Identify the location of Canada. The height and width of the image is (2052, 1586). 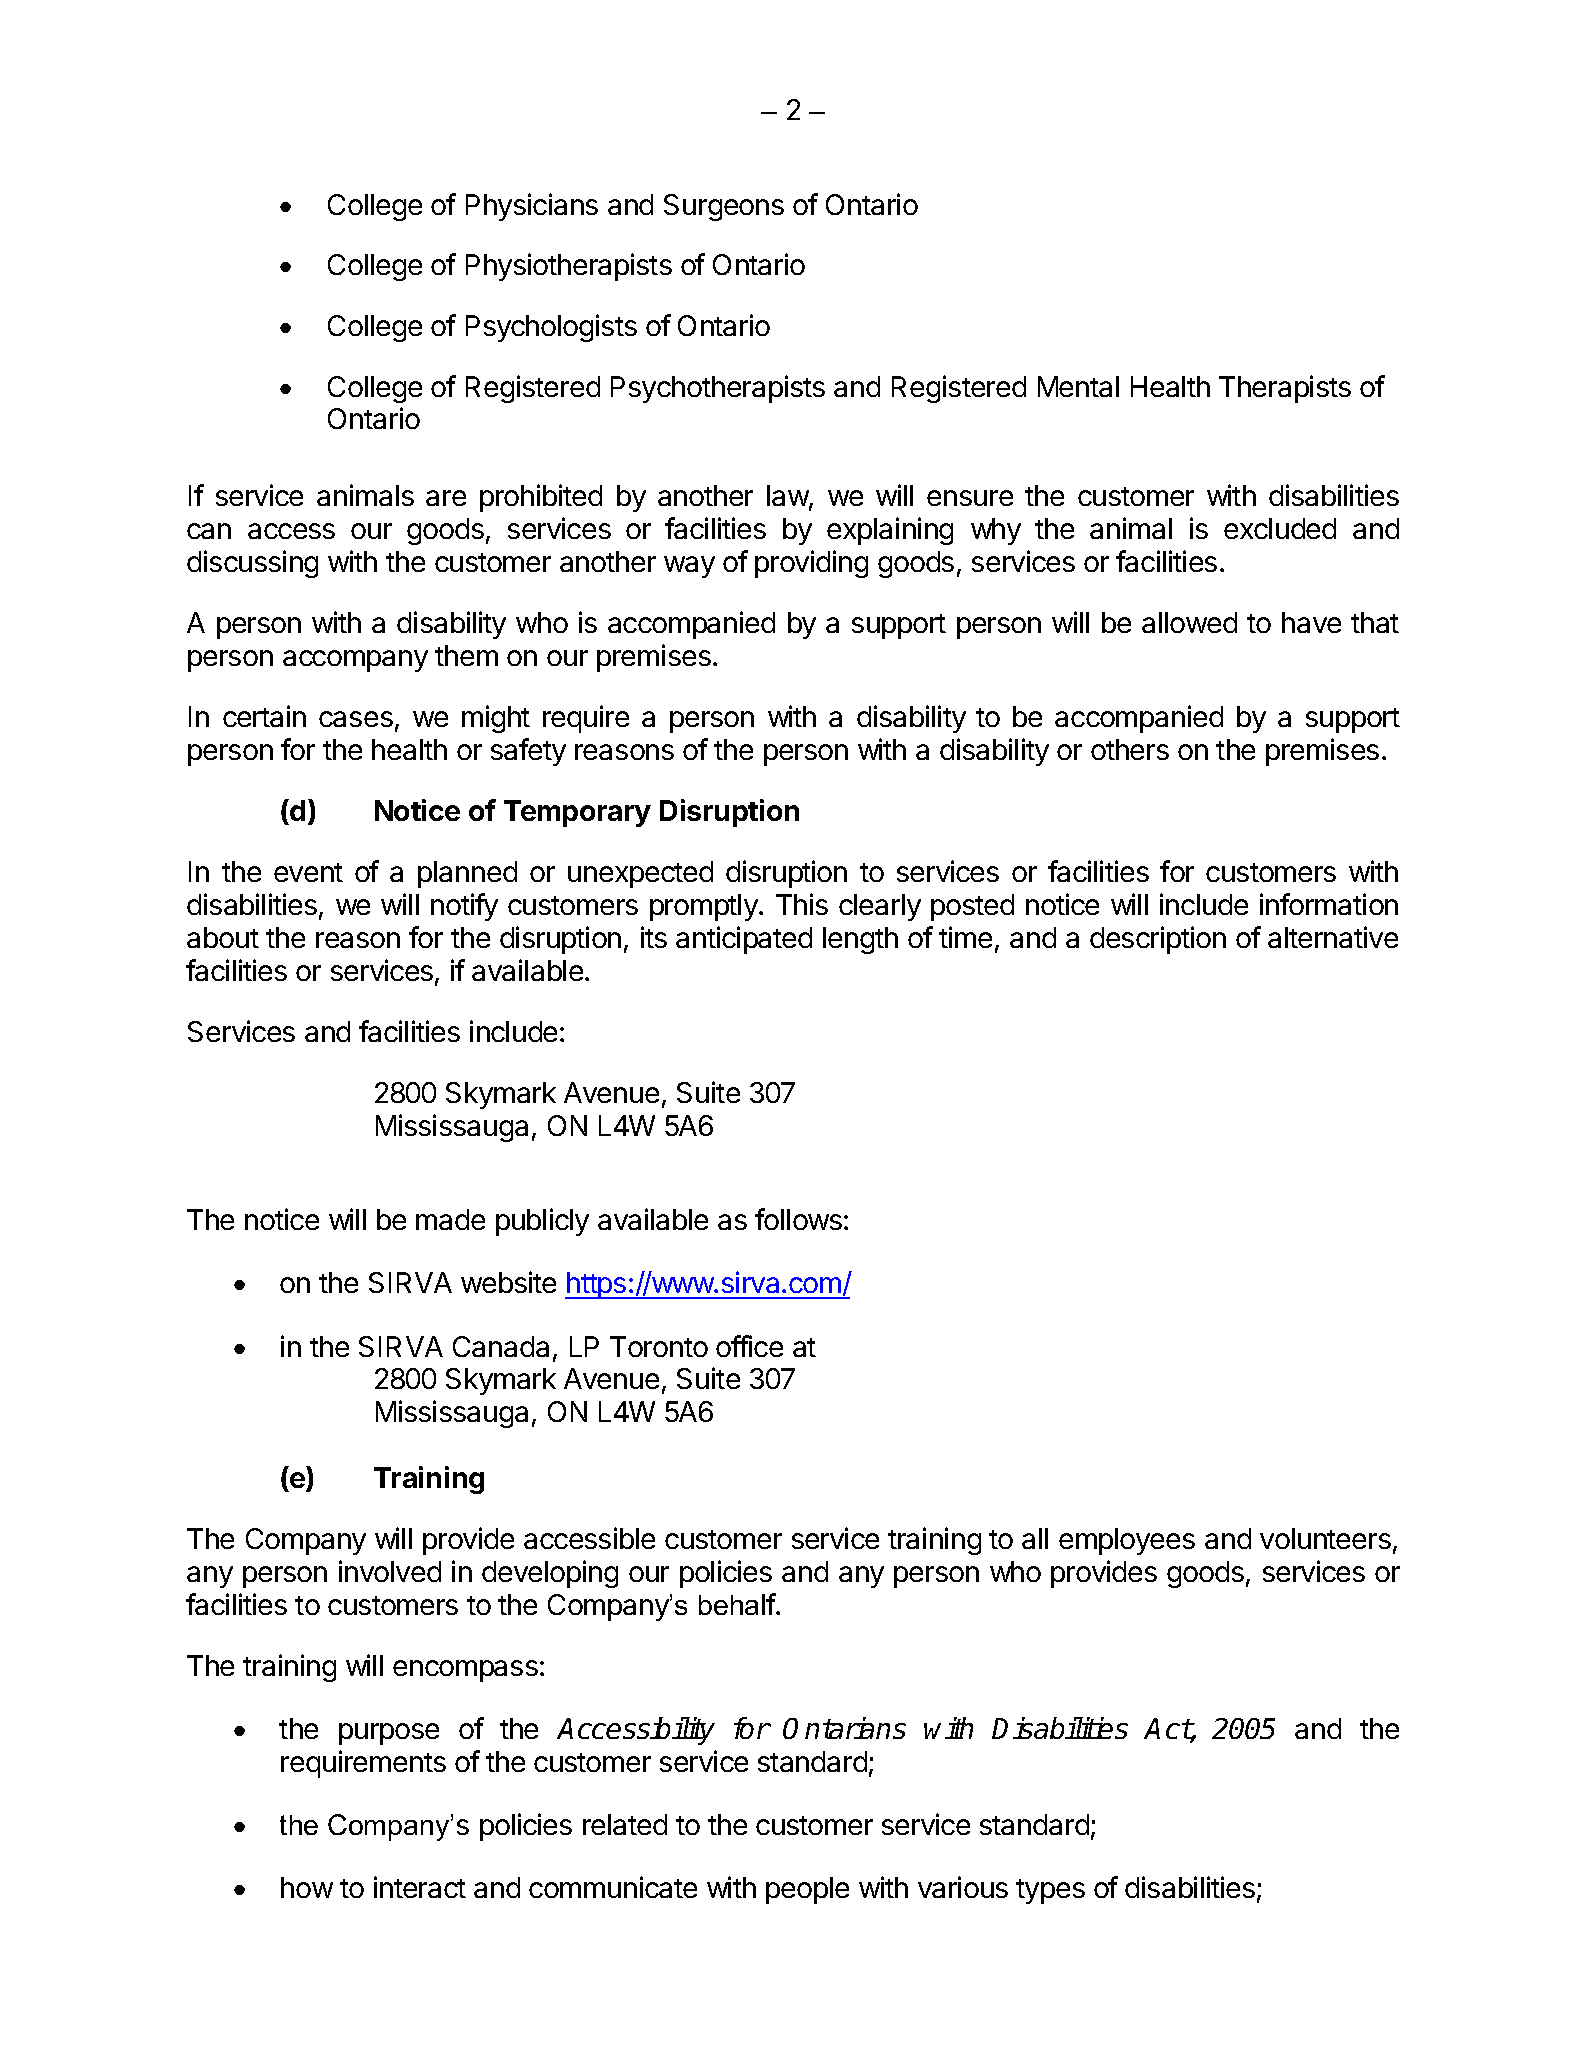
(501, 1346).
